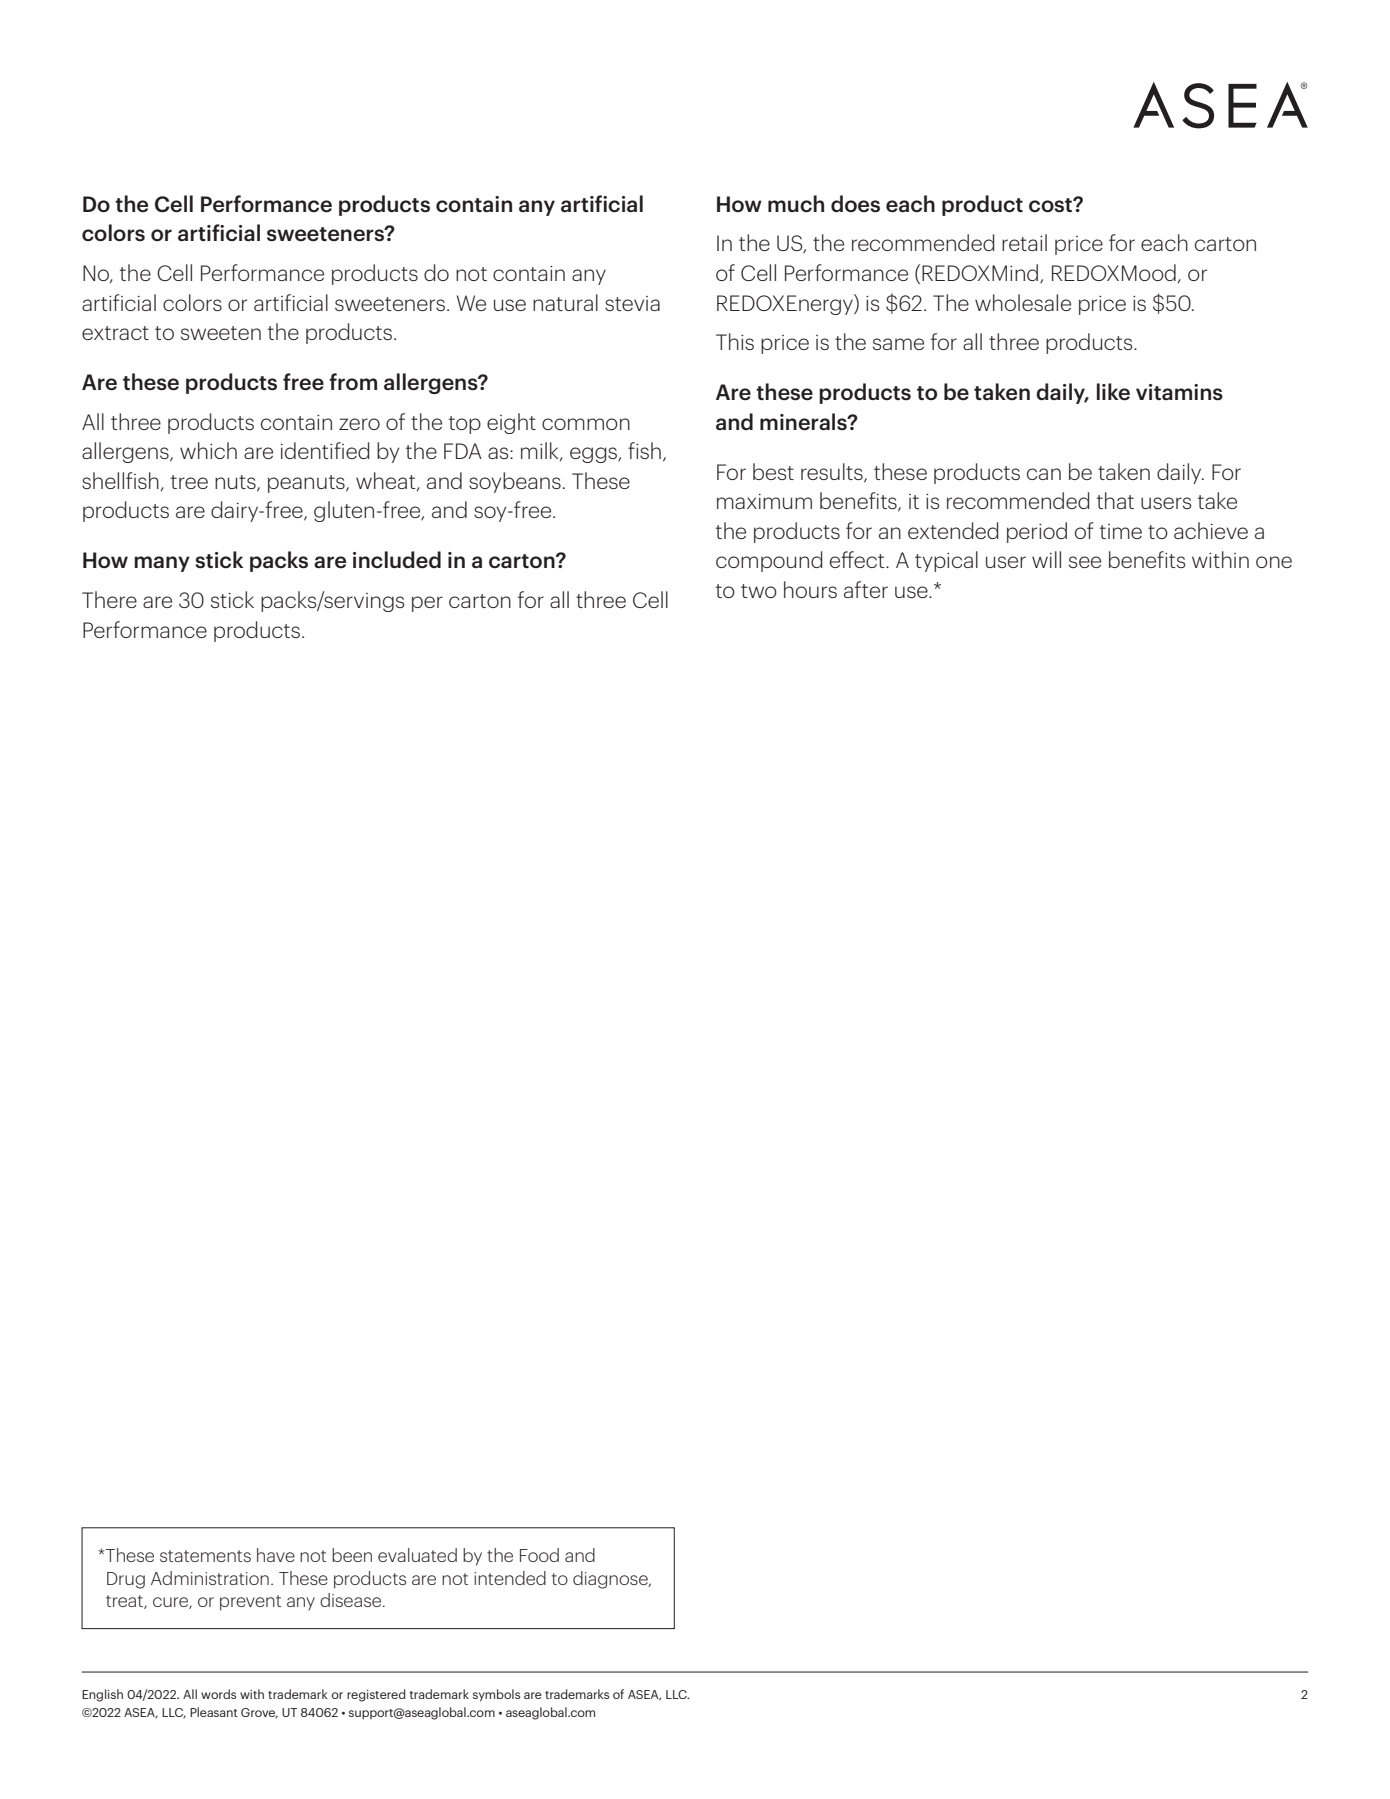 The height and width of the page is (1799, 1390). What do you see at coordinates (1085, 562) in the page?
I see `see` at bounding box center [1085, 562].
